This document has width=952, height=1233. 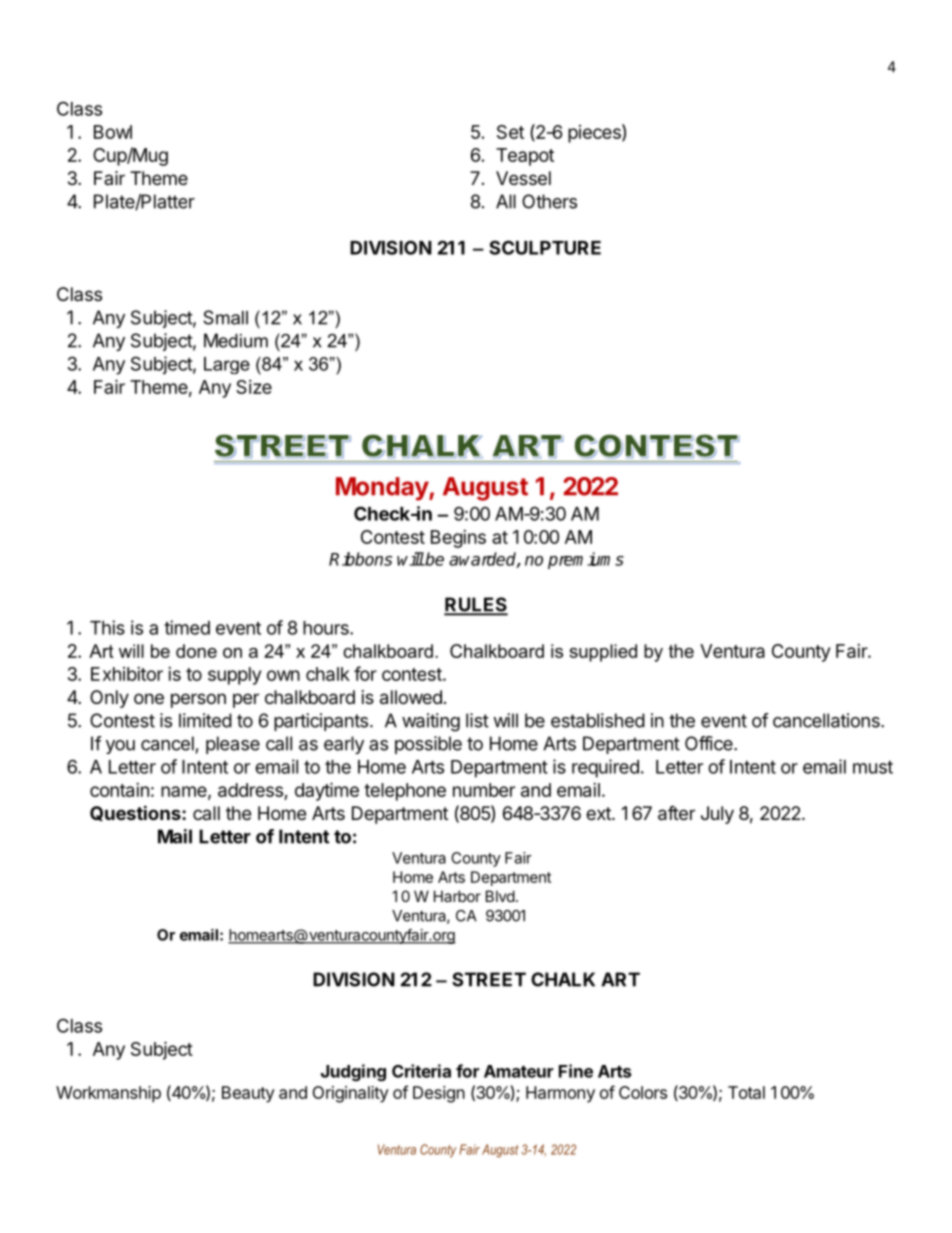 I want to click on Beauty, so click(x=248, y=1094).
